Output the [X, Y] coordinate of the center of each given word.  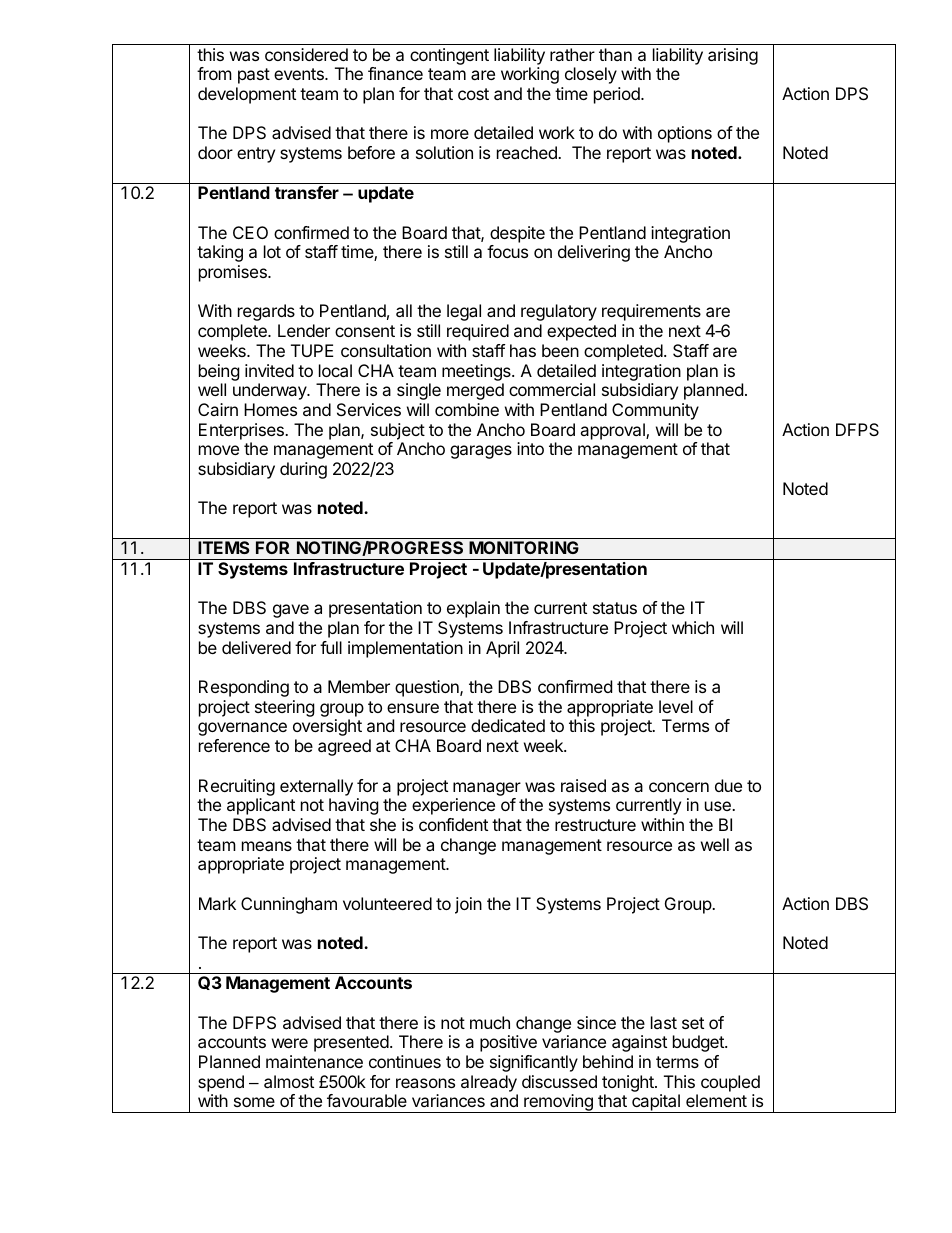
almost [289, 1081]
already [489, 1083]
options [685, 134]
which [693, 627]
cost [473, 94]
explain [473, 609]
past [254, 76]
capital [656, 1103]
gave [291, 611]
